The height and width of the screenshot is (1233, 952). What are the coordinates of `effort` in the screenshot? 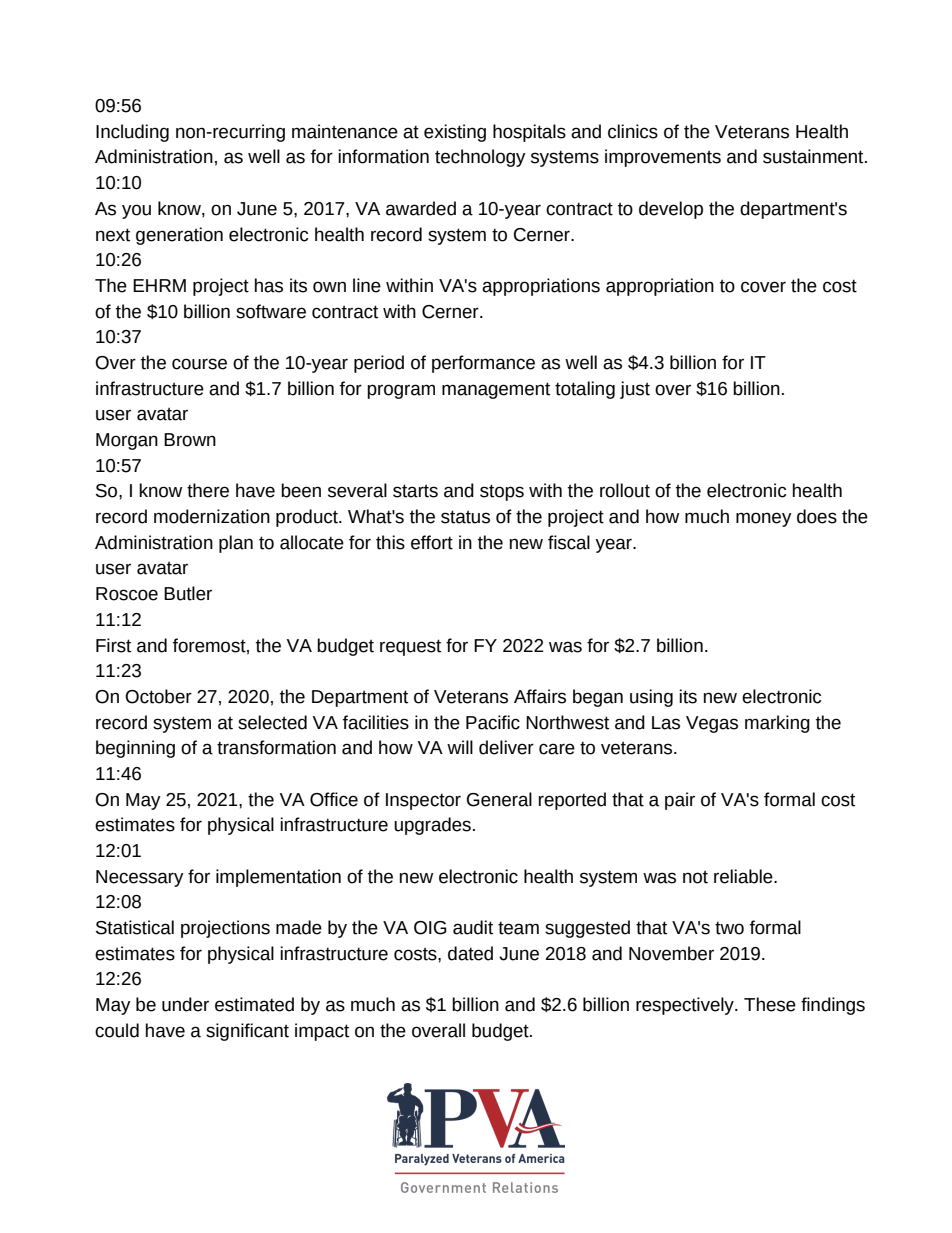 It's located at (432, 542).
